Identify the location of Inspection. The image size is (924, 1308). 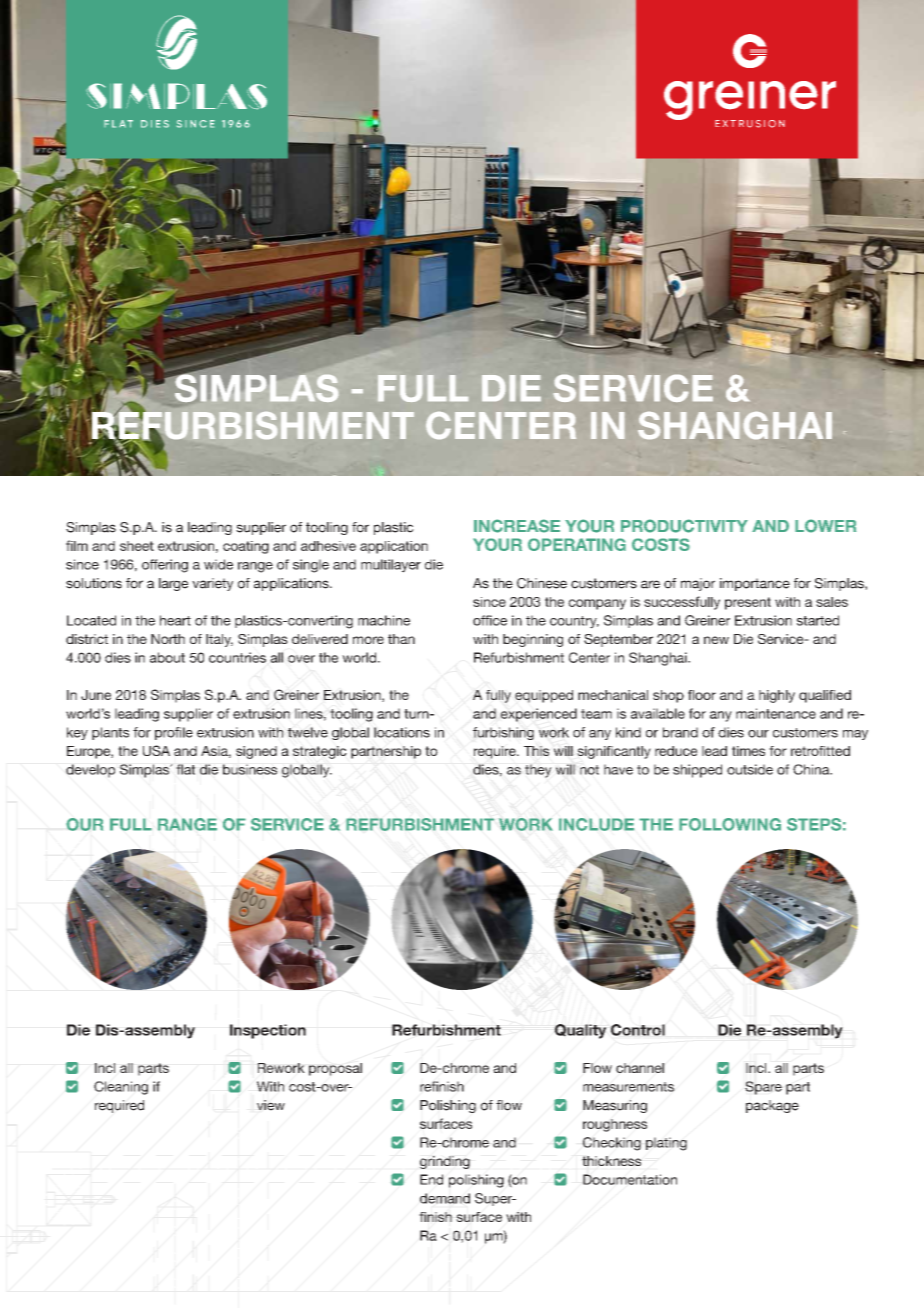
(268, 1031).
